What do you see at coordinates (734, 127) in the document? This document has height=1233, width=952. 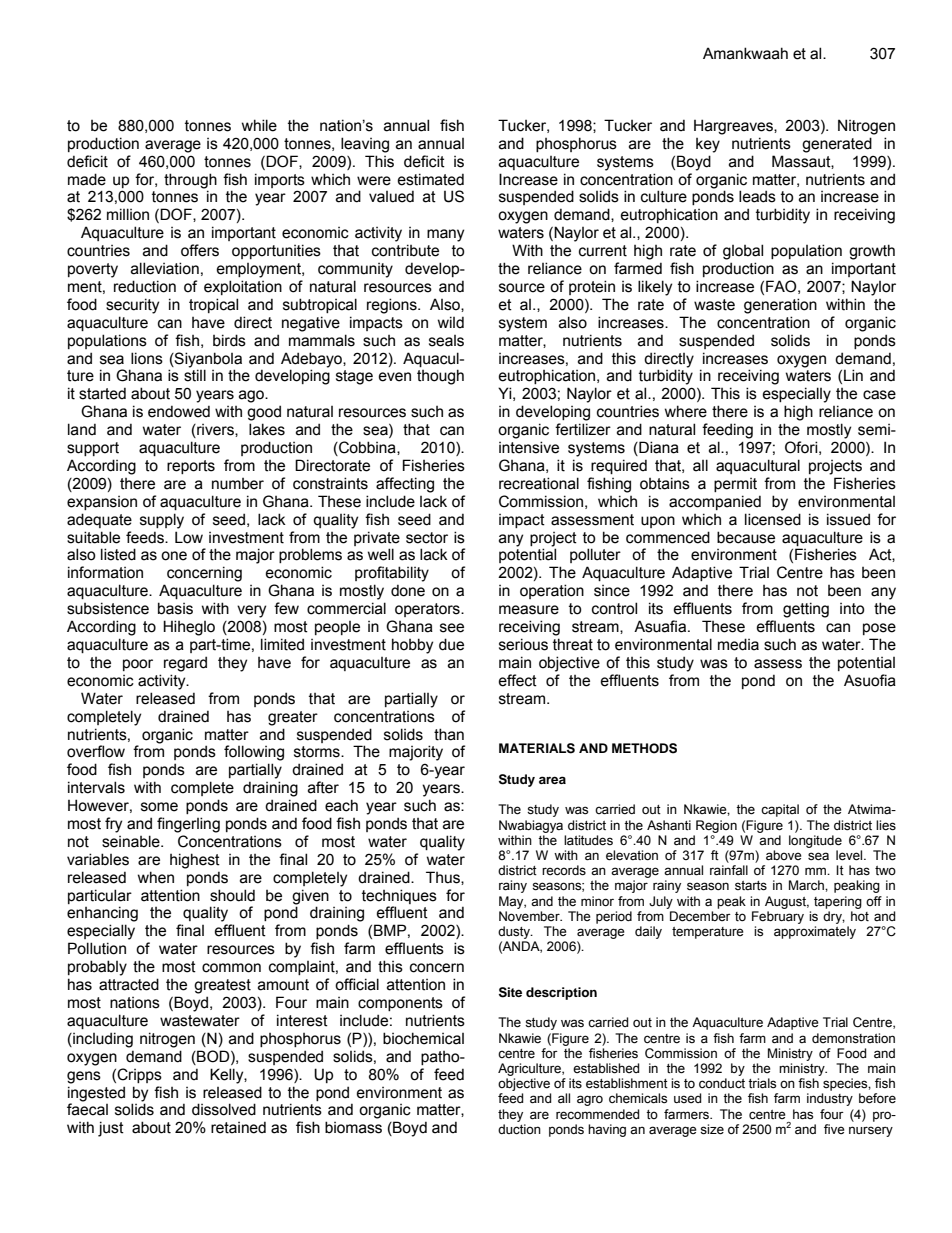 I see `Hargreaves` at bounding box center [734, 127].
